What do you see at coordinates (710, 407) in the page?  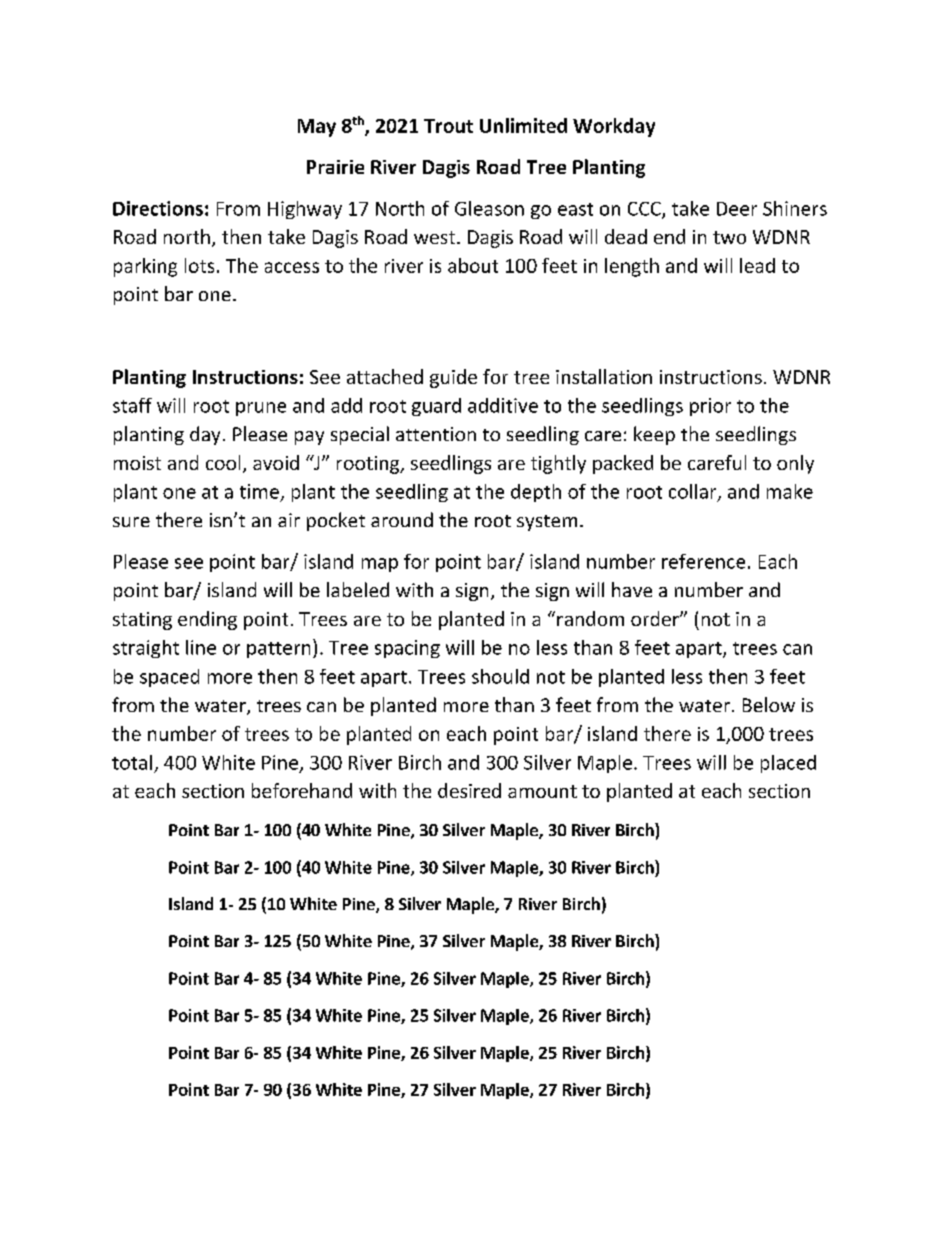 I see `prior` at bounding box center [710, 407].
